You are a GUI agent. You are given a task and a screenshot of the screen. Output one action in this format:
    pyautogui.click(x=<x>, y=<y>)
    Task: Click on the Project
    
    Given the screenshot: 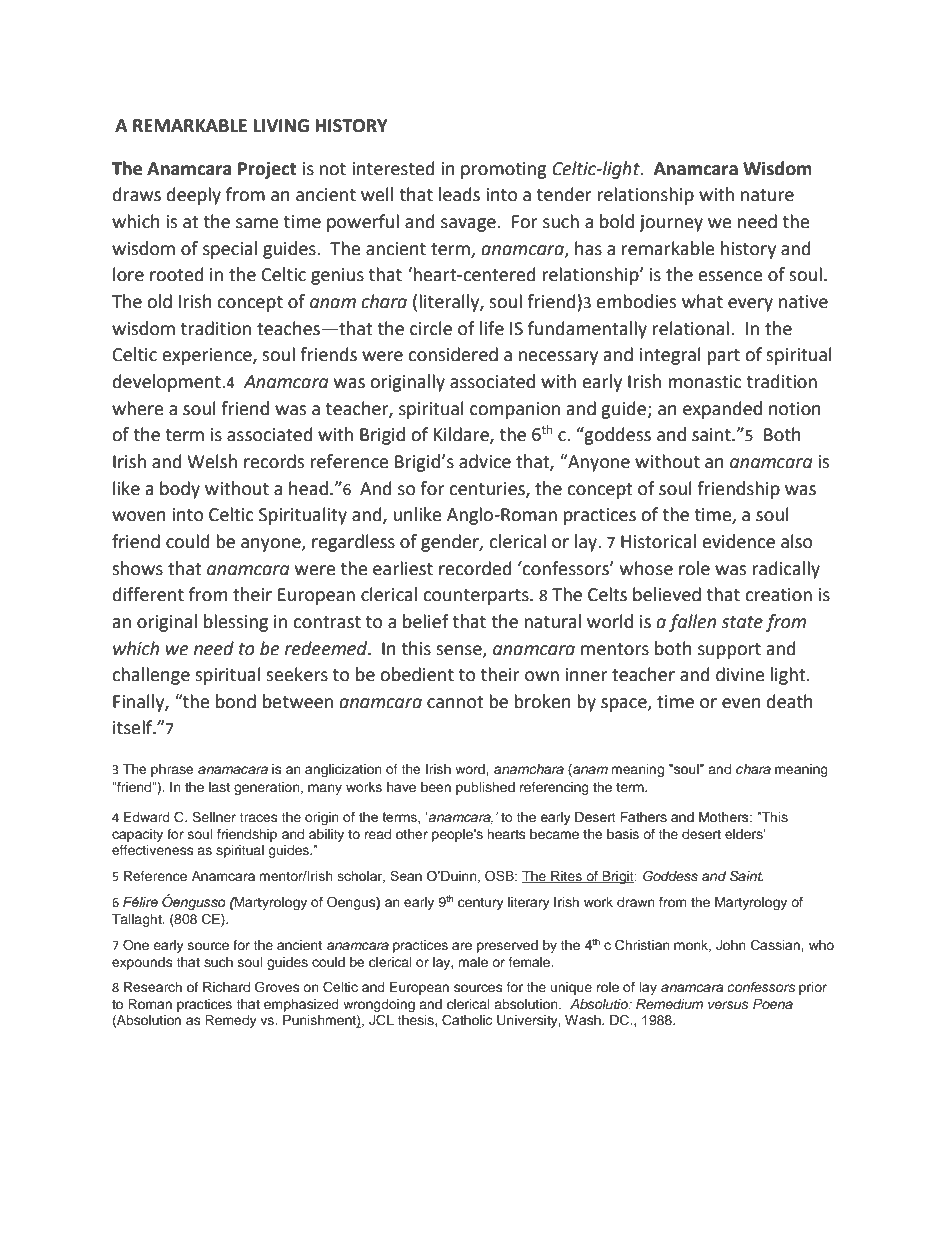 What is the action you would take?
    pyautogui.click(x=267, y=170)
